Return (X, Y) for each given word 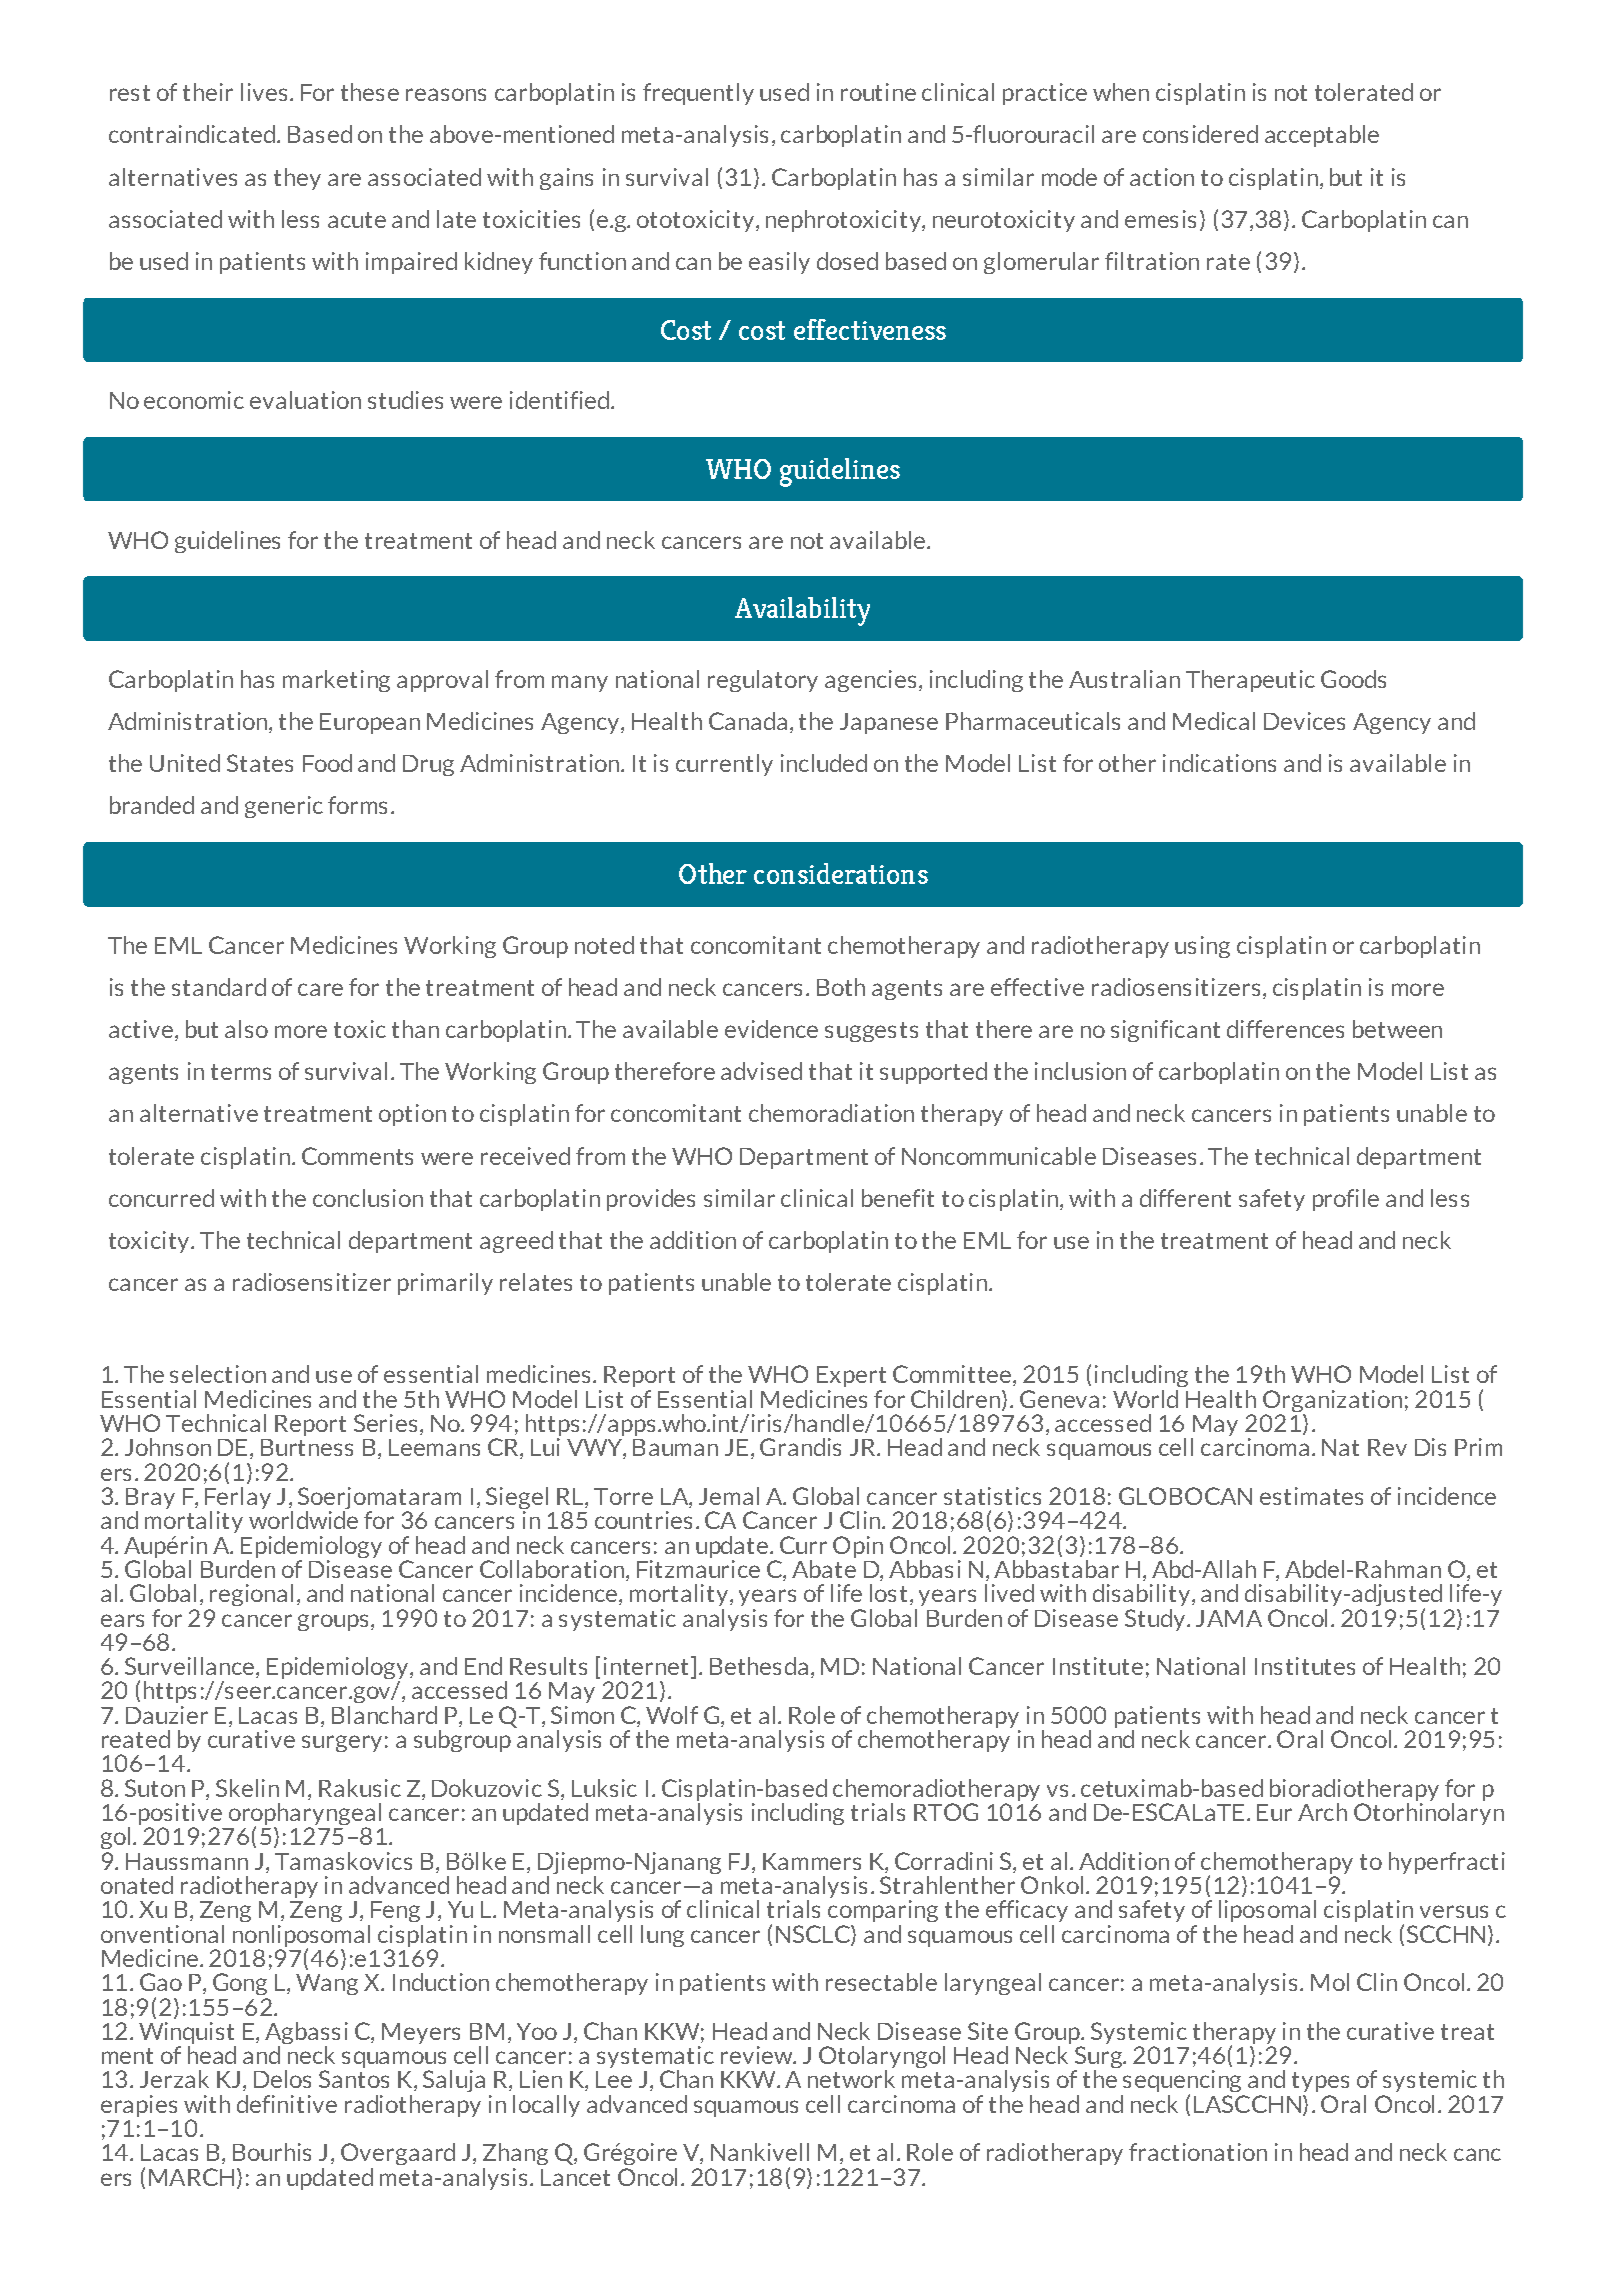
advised (761, 1071)
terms (241, 1072)
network (851, 2079)
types (1320, 2082)
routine (878, 92)
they (297, 179)
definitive (287, 2104)
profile (1346, 1200)
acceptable (1322, 136)
